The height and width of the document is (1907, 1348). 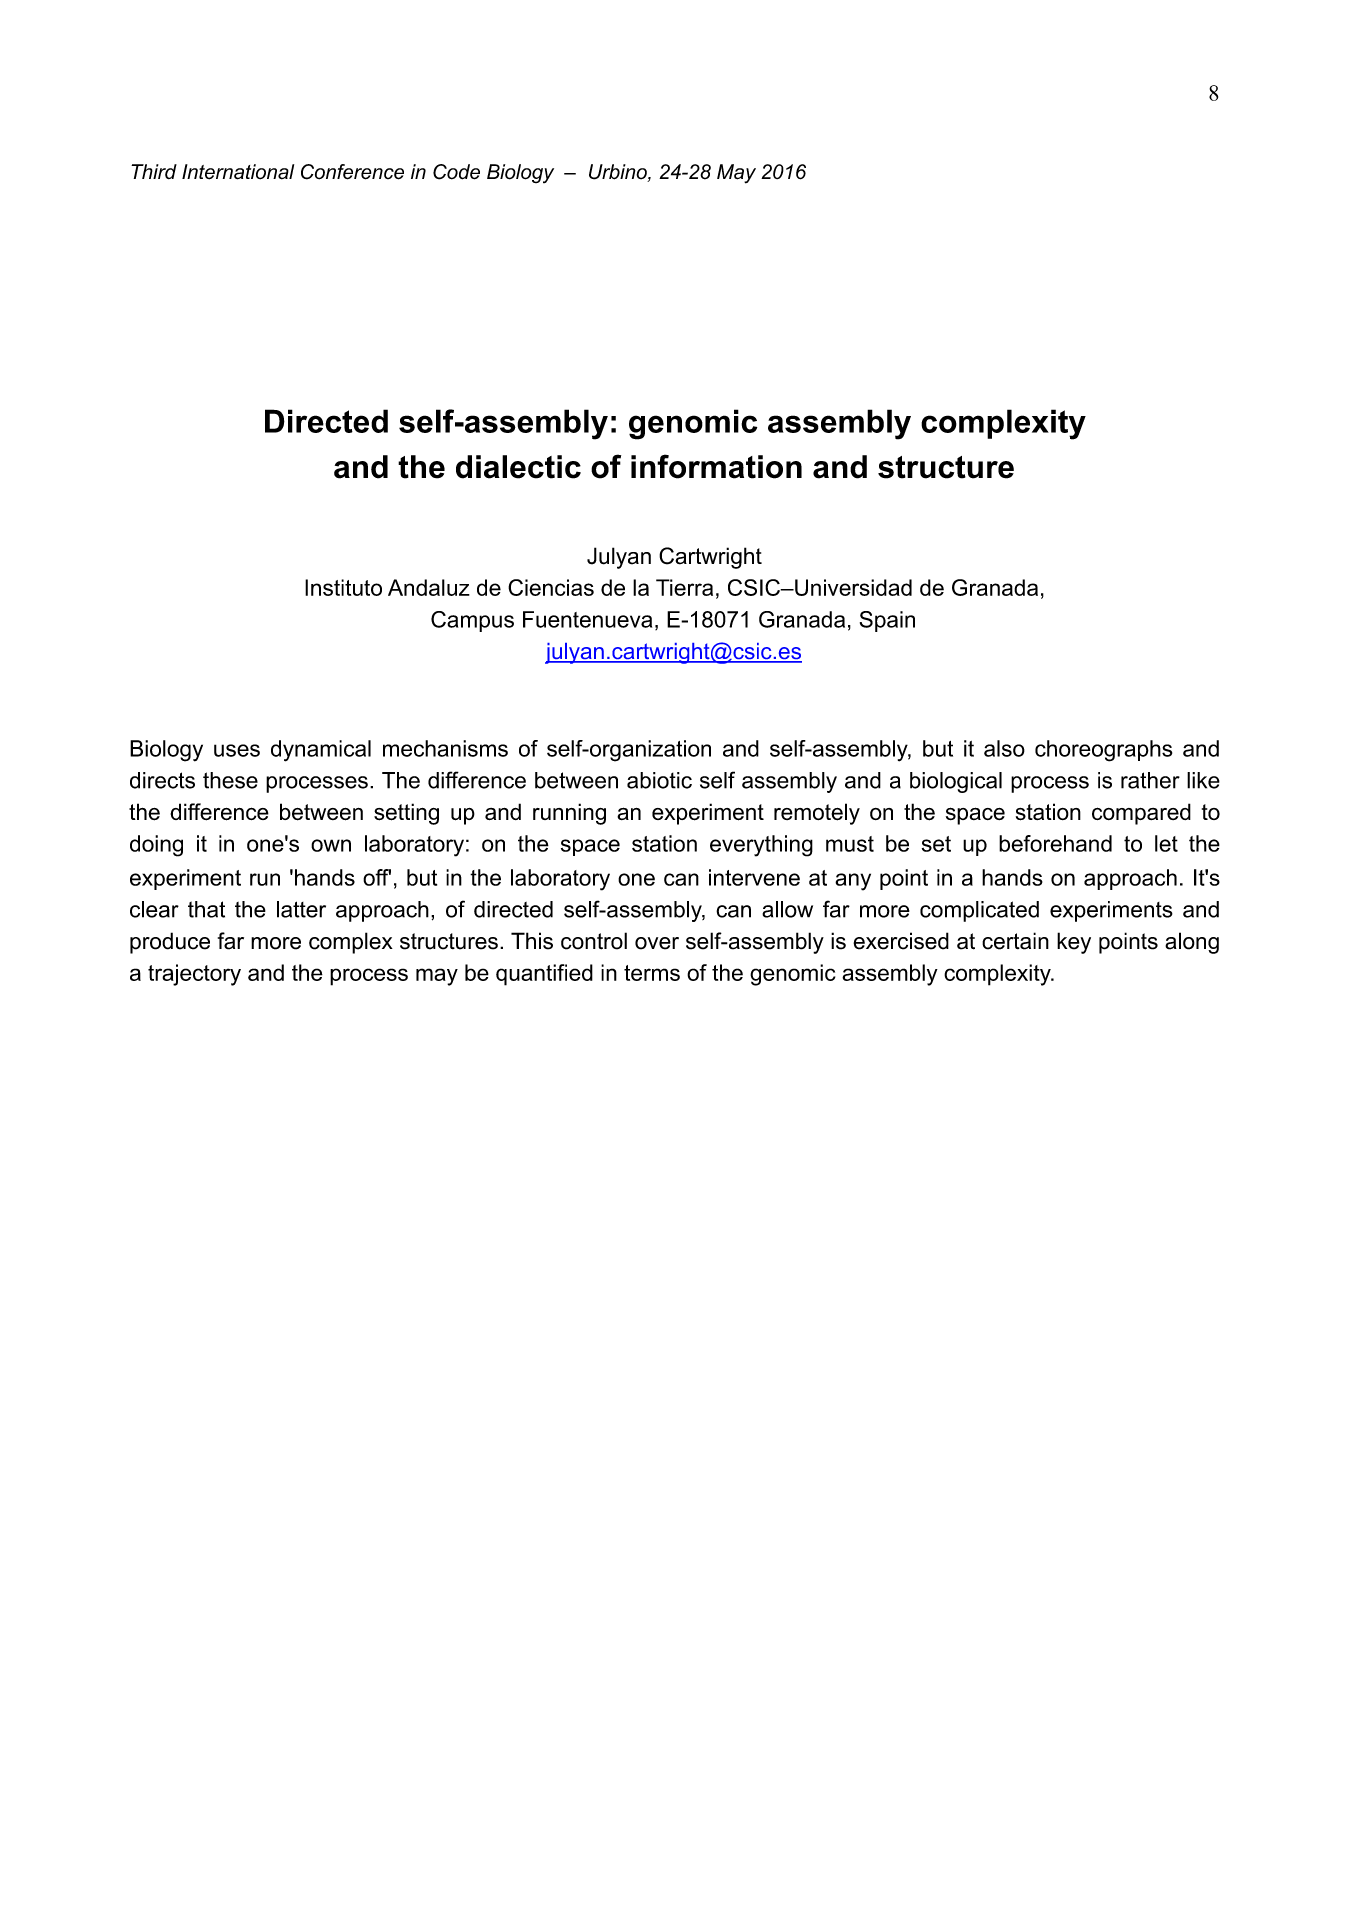 What do you see at coordinates (1074, 943) in the document?
I see `key` at bounding box center [1074, 943].
